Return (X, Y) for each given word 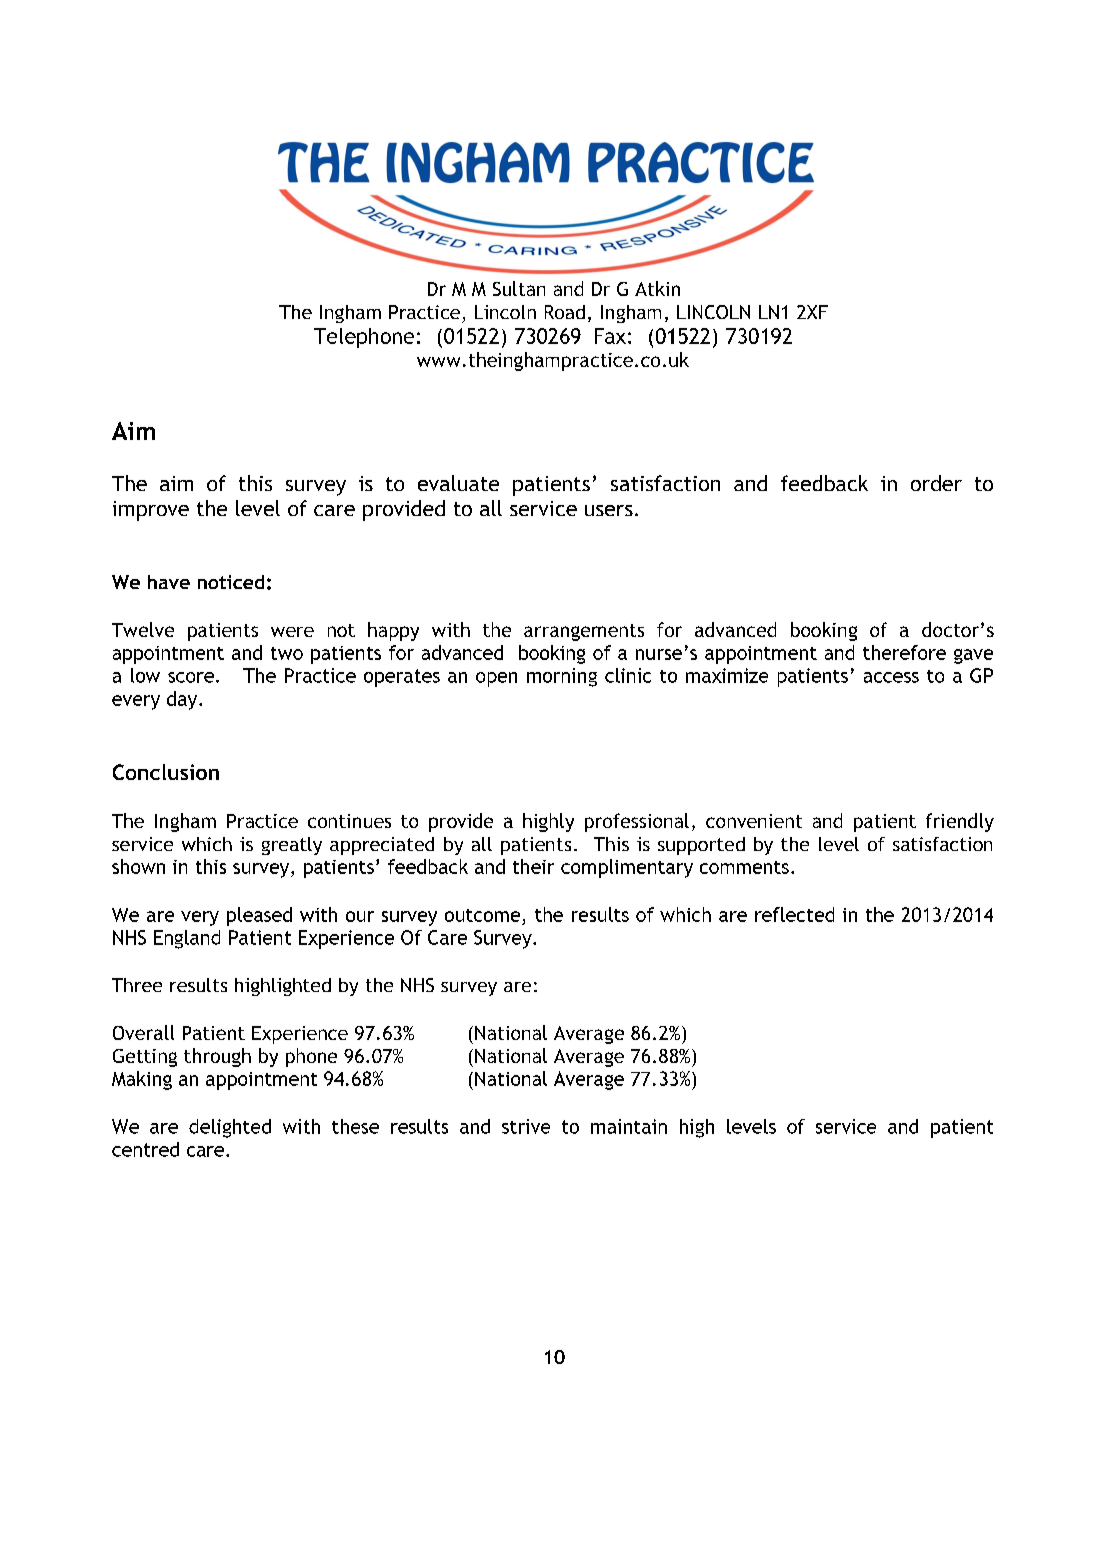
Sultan (519, 288)
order (936, 483)
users (609, 510)
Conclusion (166, 772)
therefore (904, 652)
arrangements (584, 632)
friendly (960, 822)
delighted (230, 1128)
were (292, 632)
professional (637, 822)
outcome (482, 915)
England (187, 939)
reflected (794, 914)
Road (565, 312)
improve (151, 511)
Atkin (657, 288)
